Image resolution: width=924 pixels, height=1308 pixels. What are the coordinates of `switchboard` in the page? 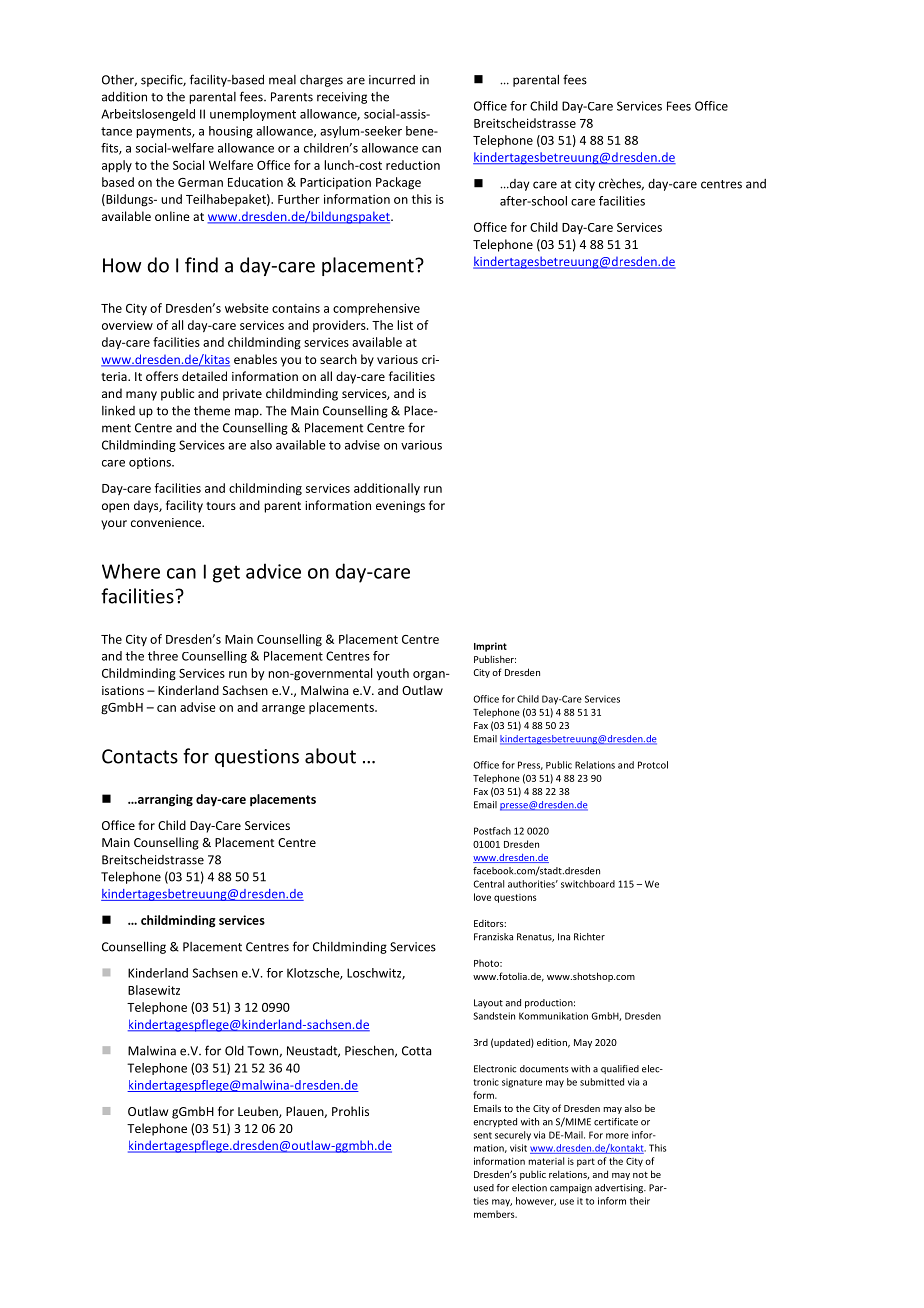 It's located at (588, 884).
